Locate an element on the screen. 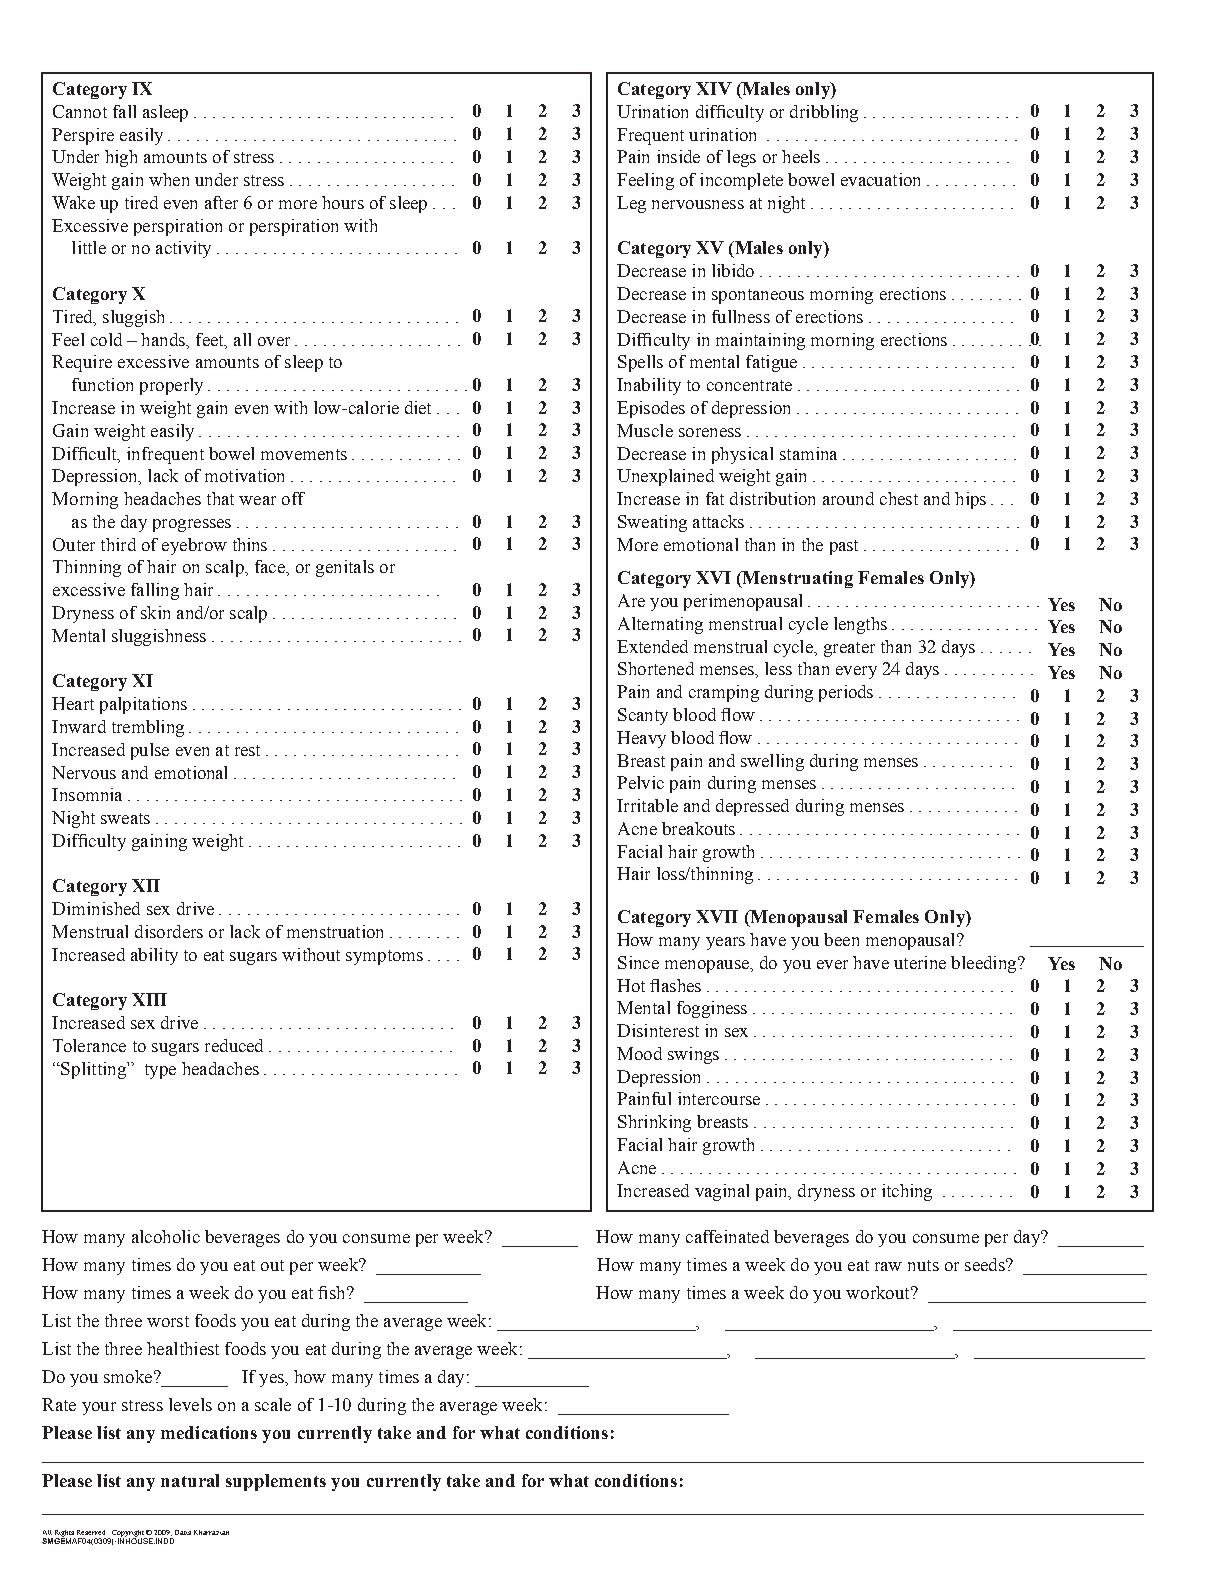  dribbling is located at coordinates (824, 113).
